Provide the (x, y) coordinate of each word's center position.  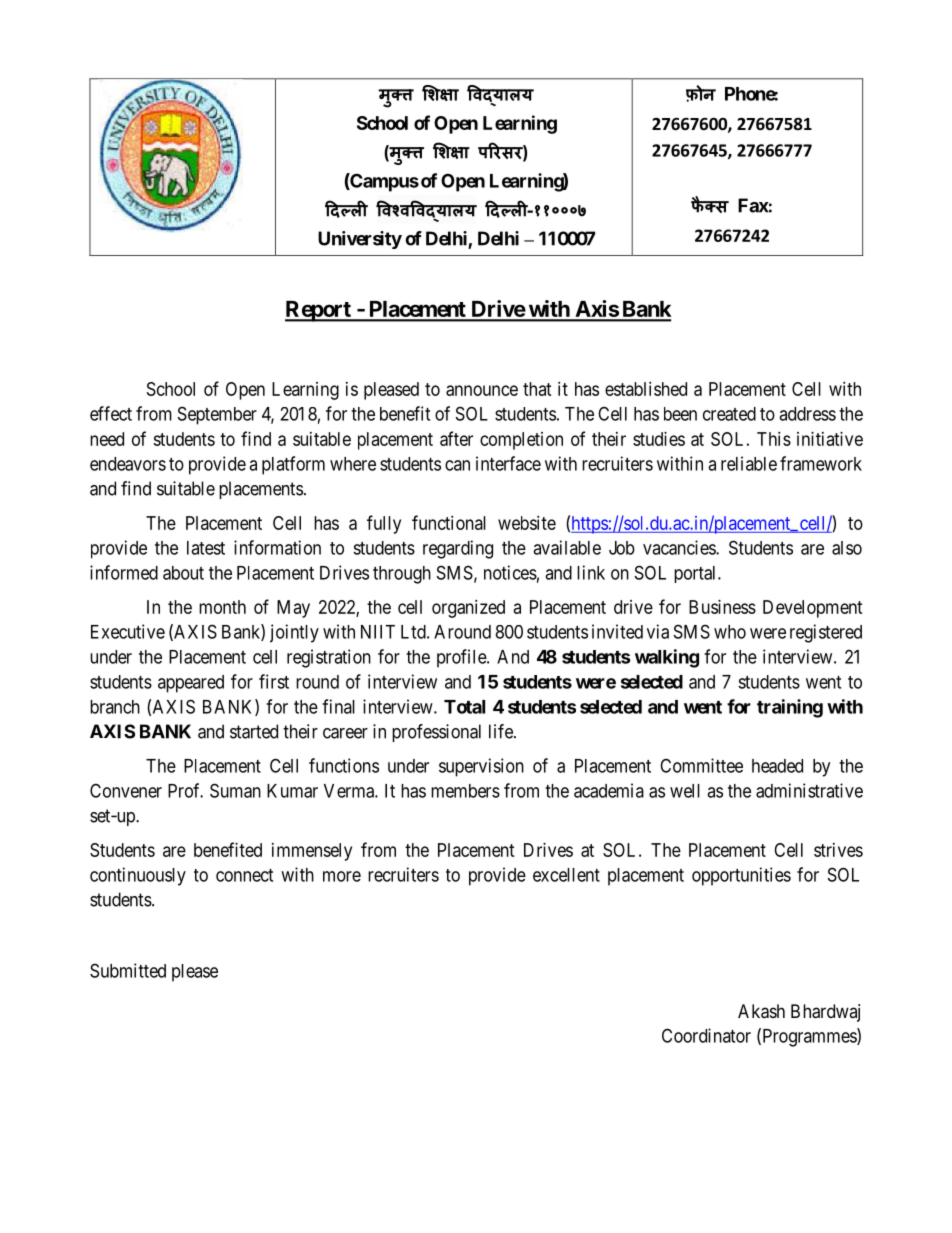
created (729, 414)
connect (244, 875)
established (646, 389)
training (790, 708)
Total (464, 707)
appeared (191, 684)
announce (482, 390)
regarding (458, 549)
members (465, 791)
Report (319, 311)
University (360, 240)
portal (696, 574)
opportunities (741, 876)
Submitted (128, 970)
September (217, 415)
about (183, 573)
